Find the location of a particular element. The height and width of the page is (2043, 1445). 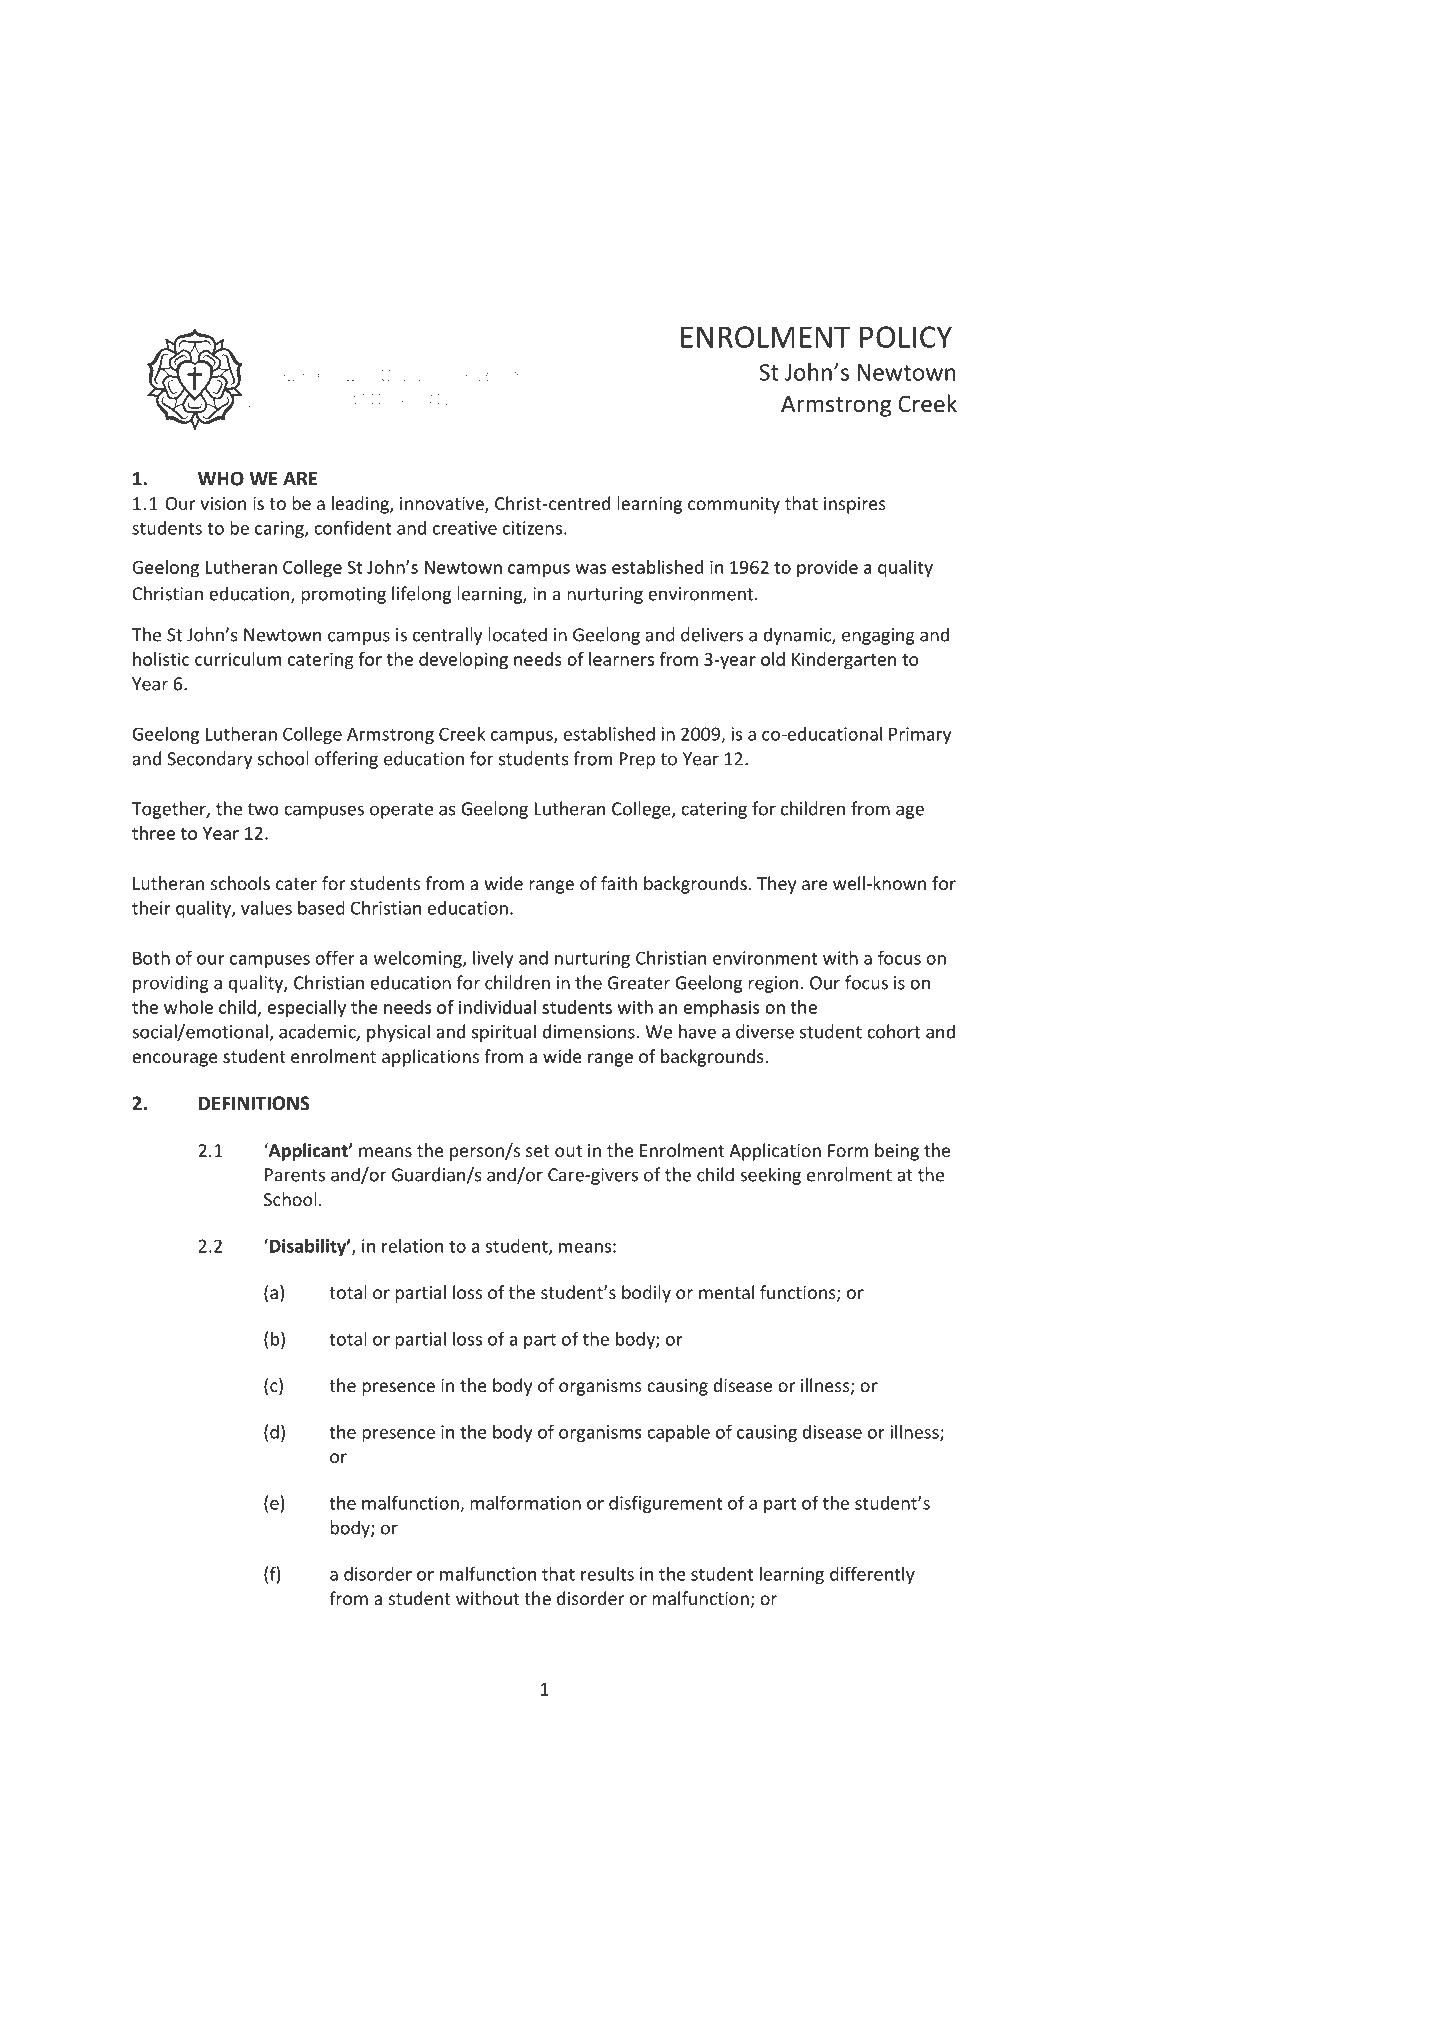

values is located at coordinates (266, 908).
